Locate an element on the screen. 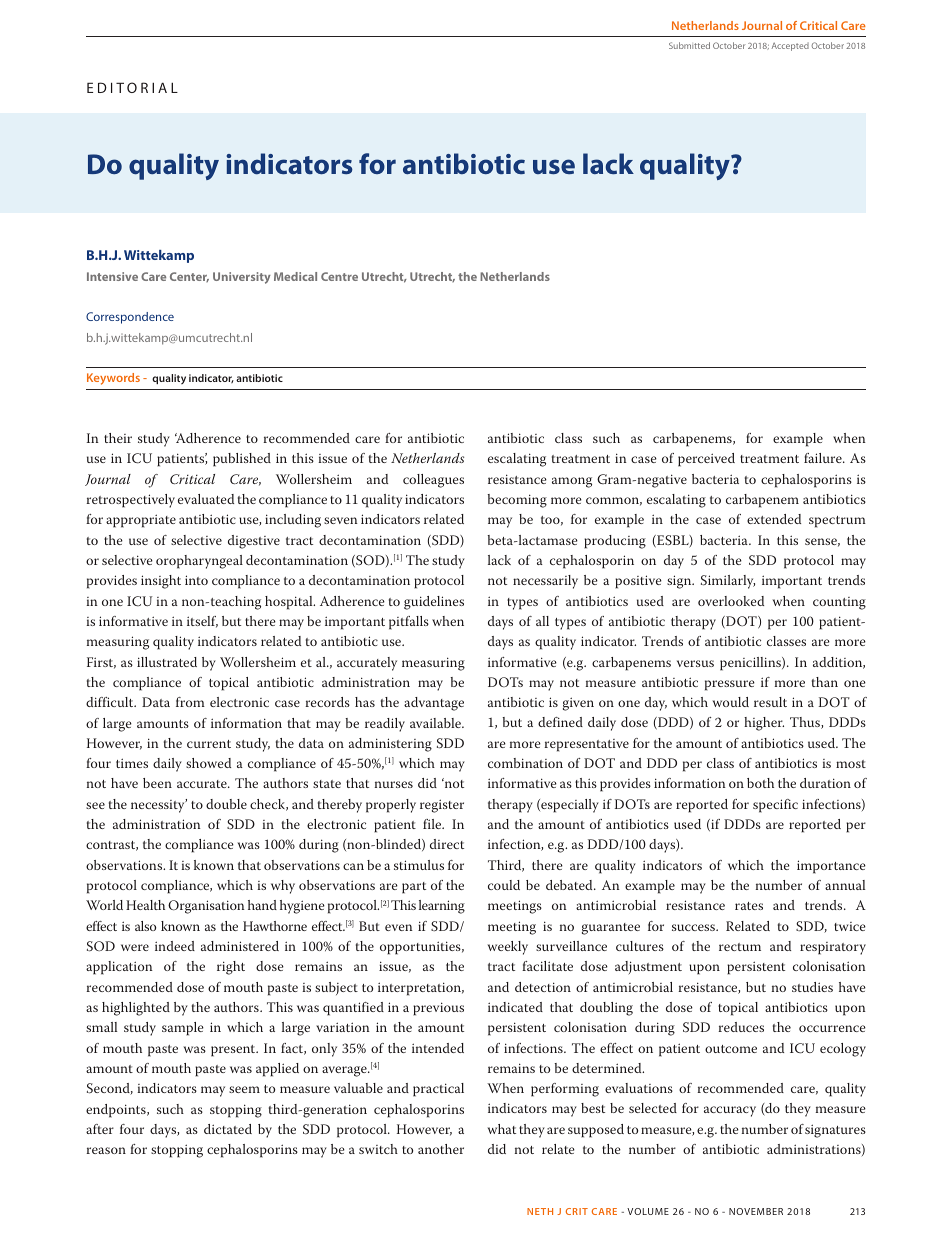  Submitted is located at coordinates (689, 45).
